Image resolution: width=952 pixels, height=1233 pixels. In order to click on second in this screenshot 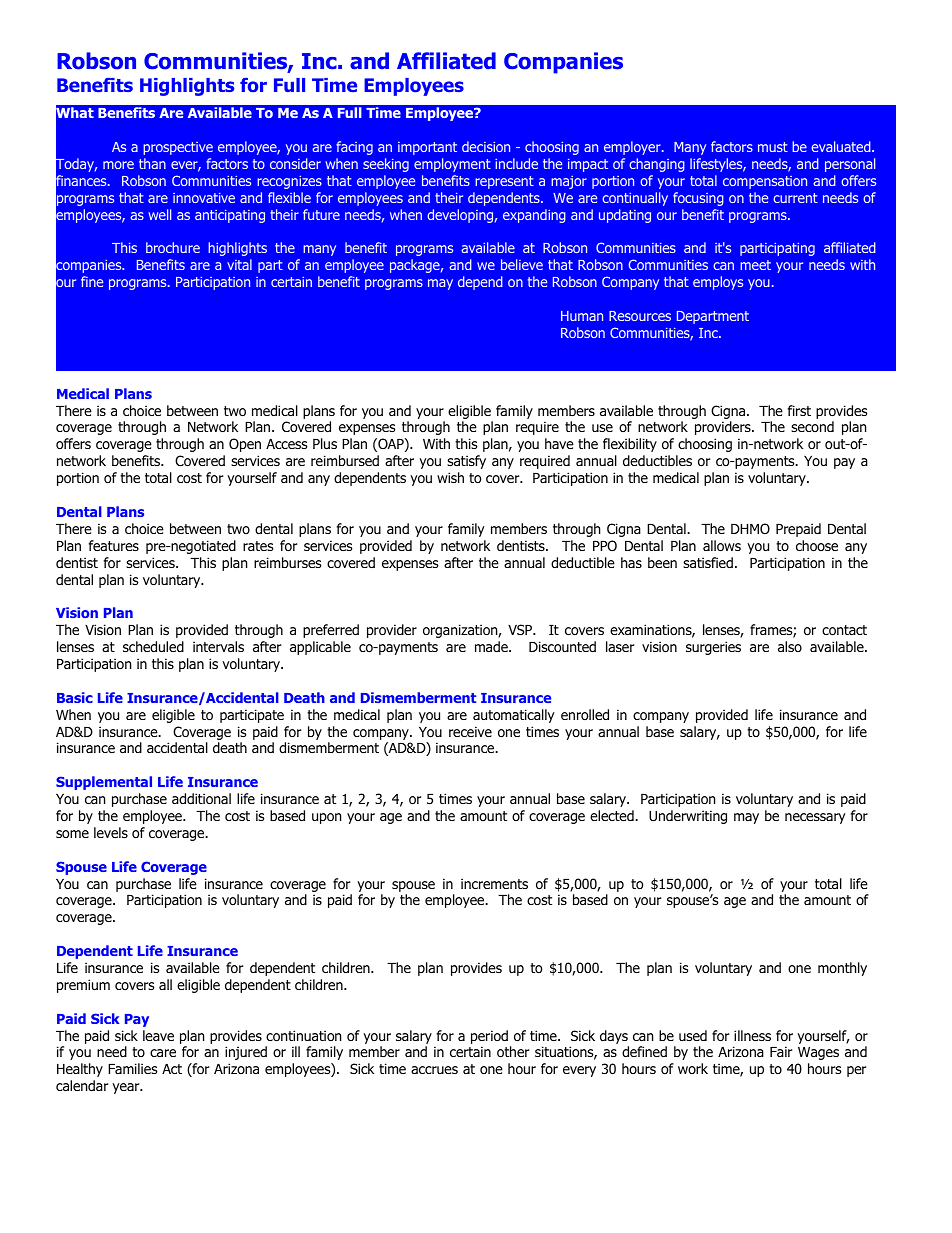, I will do `click(812, 426)`.
